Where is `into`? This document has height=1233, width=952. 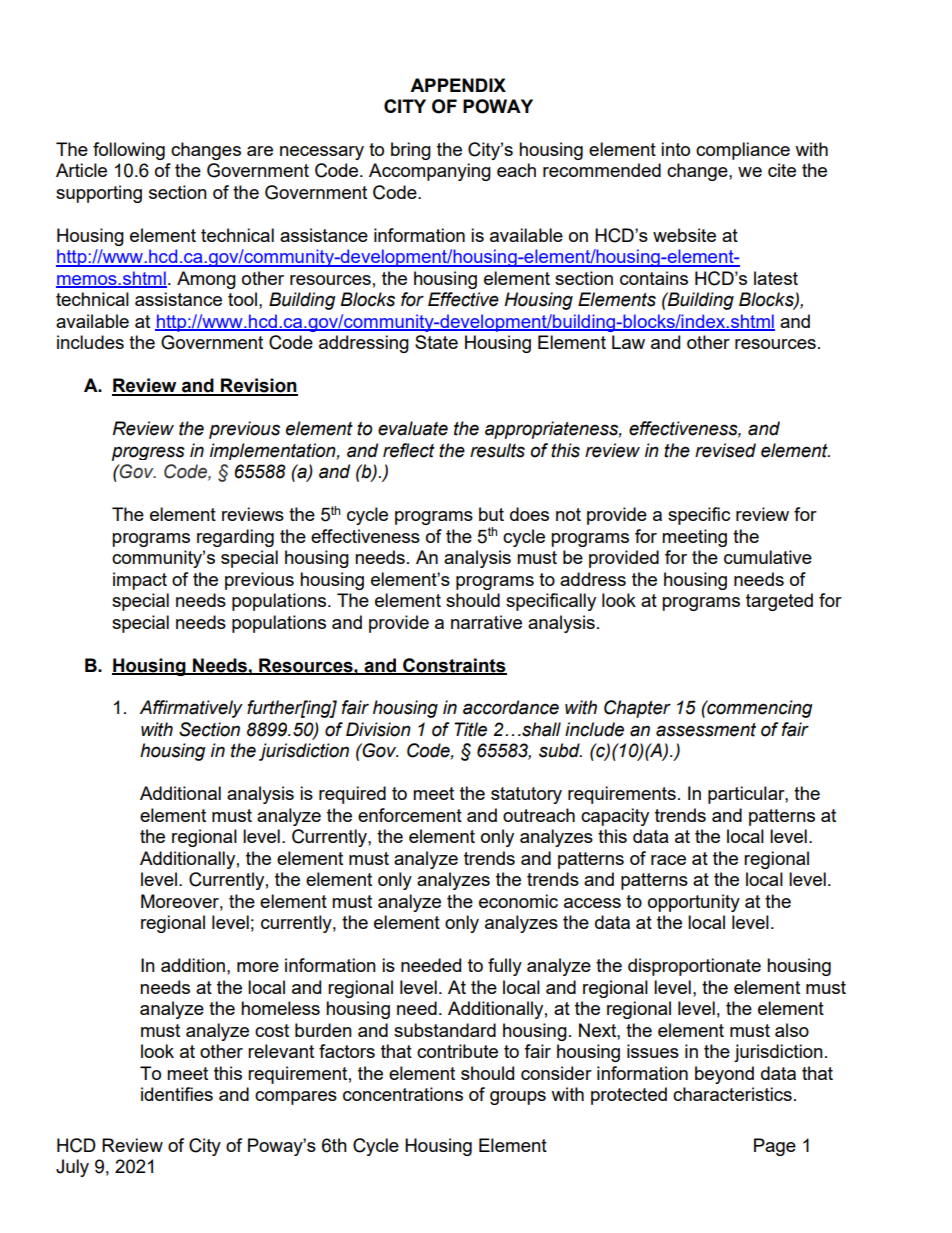
into is located at coordinates (675, 149).
